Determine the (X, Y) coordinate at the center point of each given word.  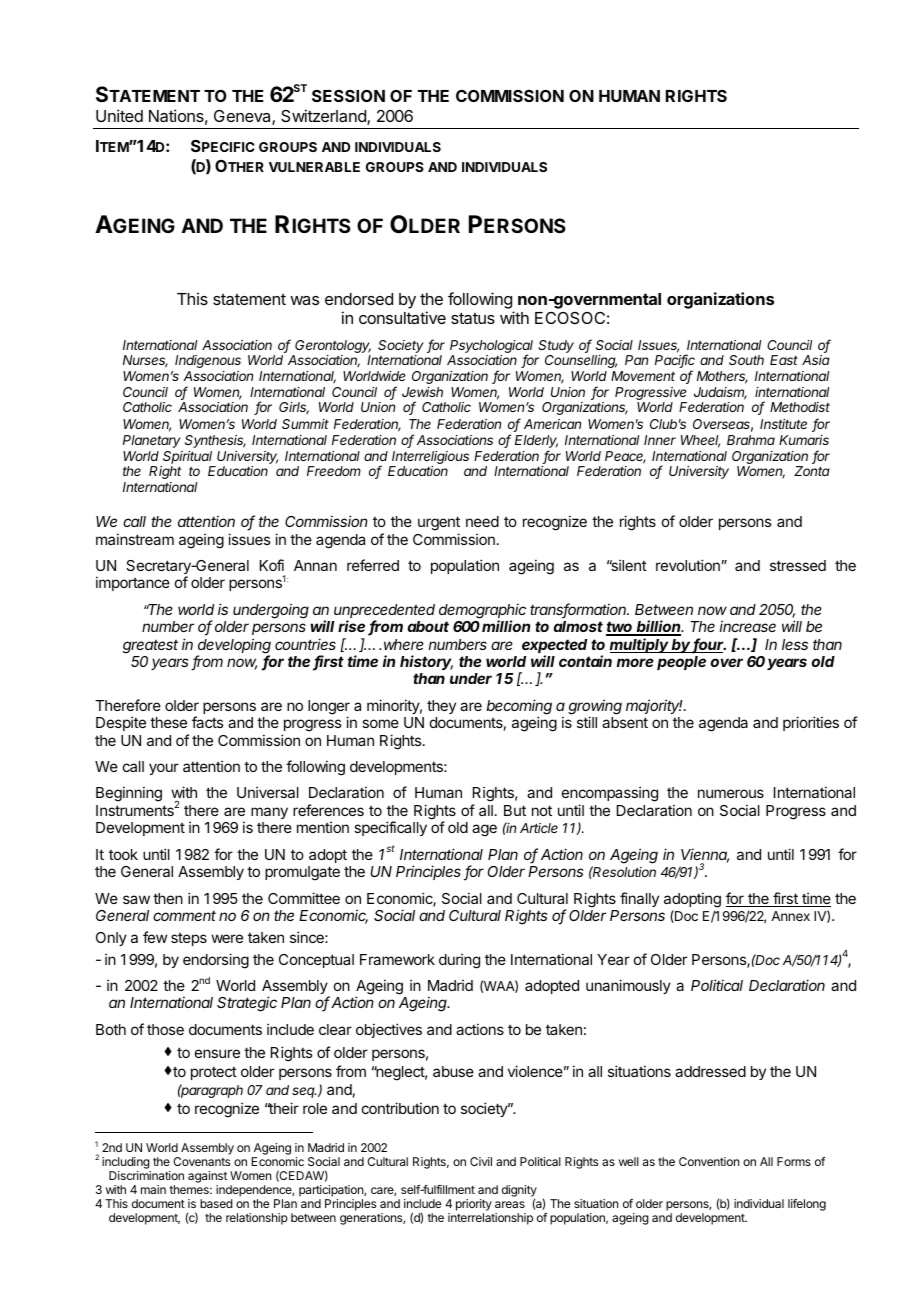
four (709, 645)
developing (234, 647)
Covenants (201, 1161)
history (426, 662)
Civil (481, 1161)
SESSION (348, 96)
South (746, 360)
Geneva (243, 117)
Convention (709, 1161)
